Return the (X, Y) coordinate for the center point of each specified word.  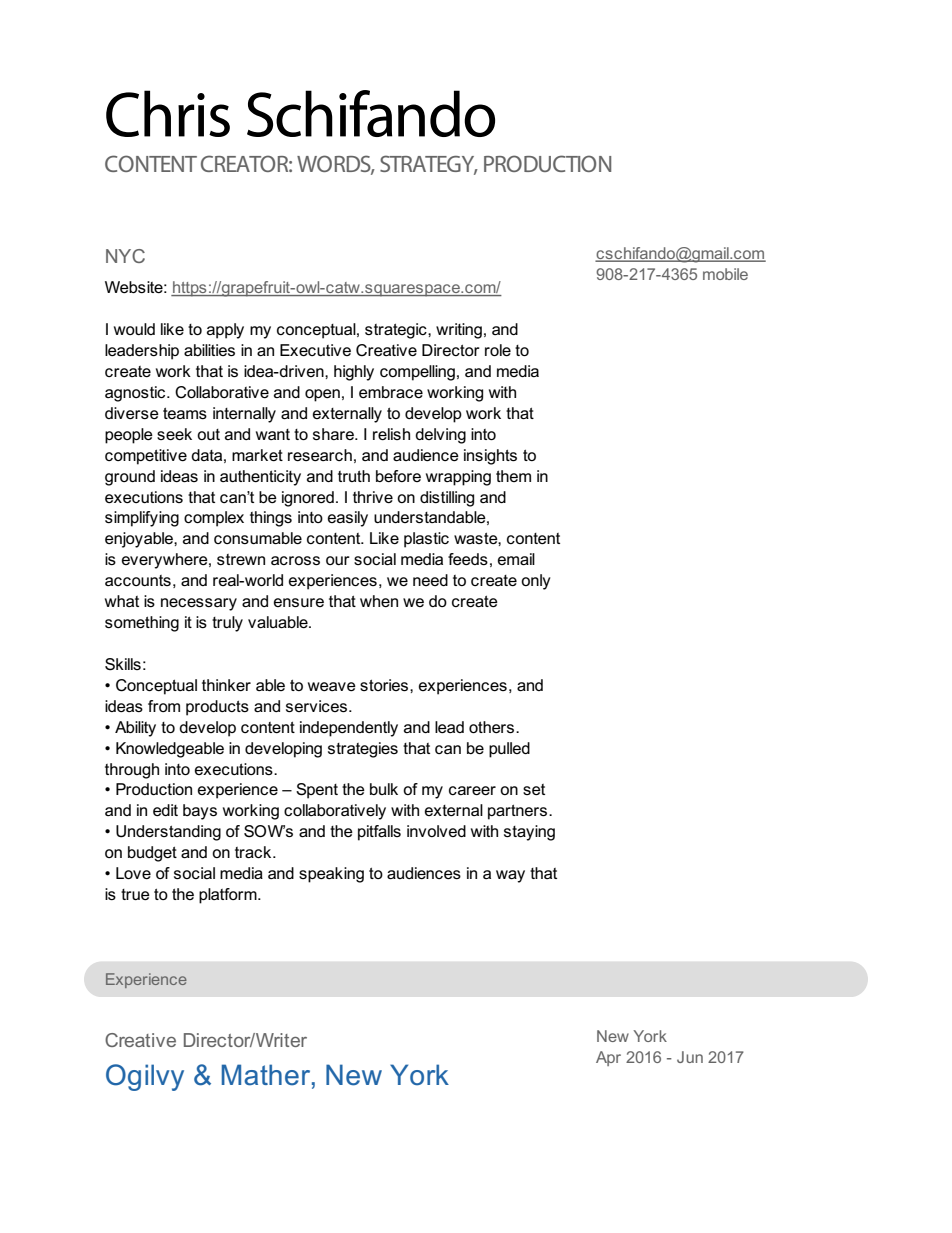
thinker (226, 685)
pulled (509, 750)
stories (385, 685)
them (513, 476)
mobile (725, 274)
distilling (447, 499)
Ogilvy (145, 1077)
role (498, 350)
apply (225, 331)
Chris (168, 113)
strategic (397, 331)
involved (436, 831)
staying (529, 833)
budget (152, 854)
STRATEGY (428, 165)
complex (214, 519)
